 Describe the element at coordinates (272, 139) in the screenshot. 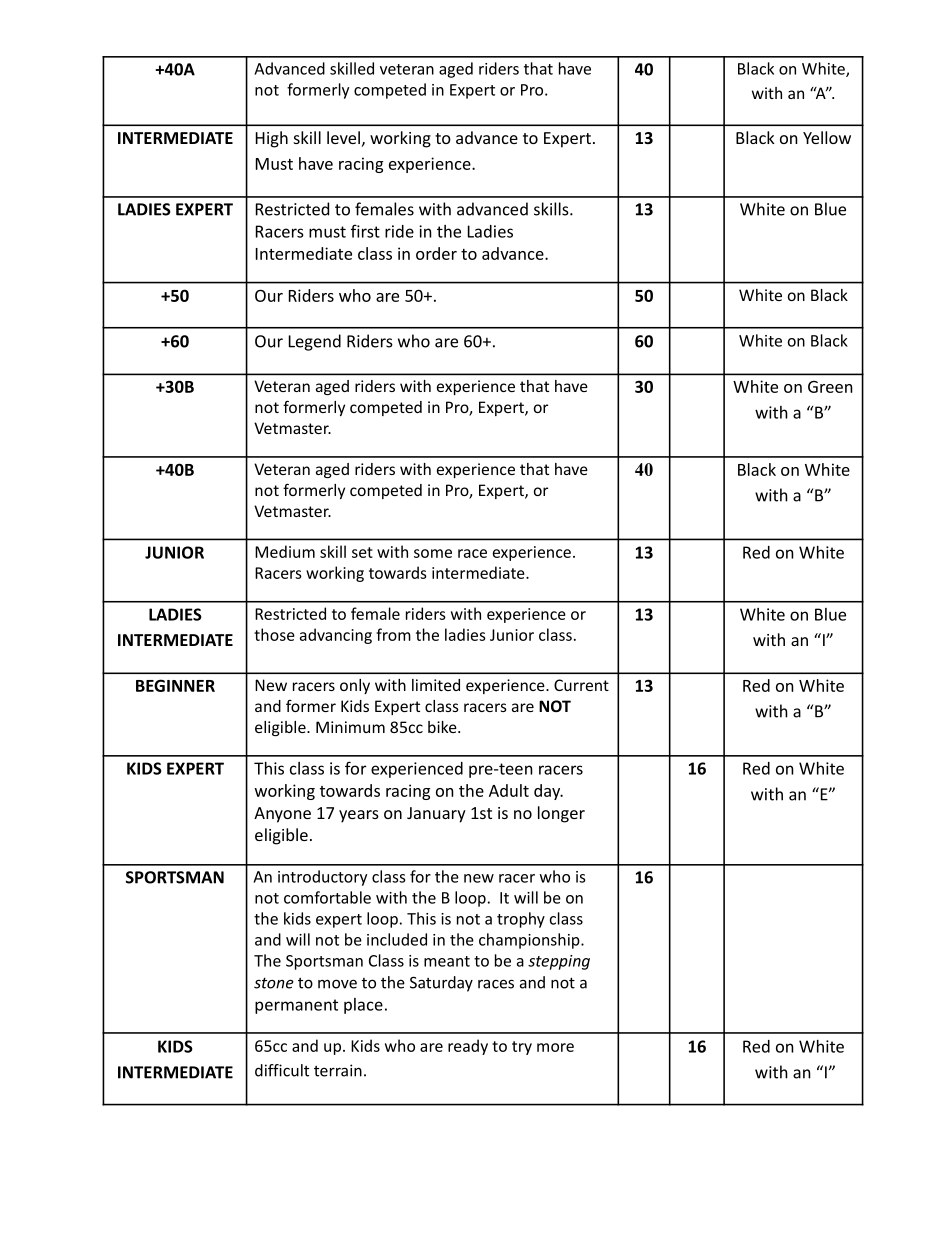

I see `High` at that location.
